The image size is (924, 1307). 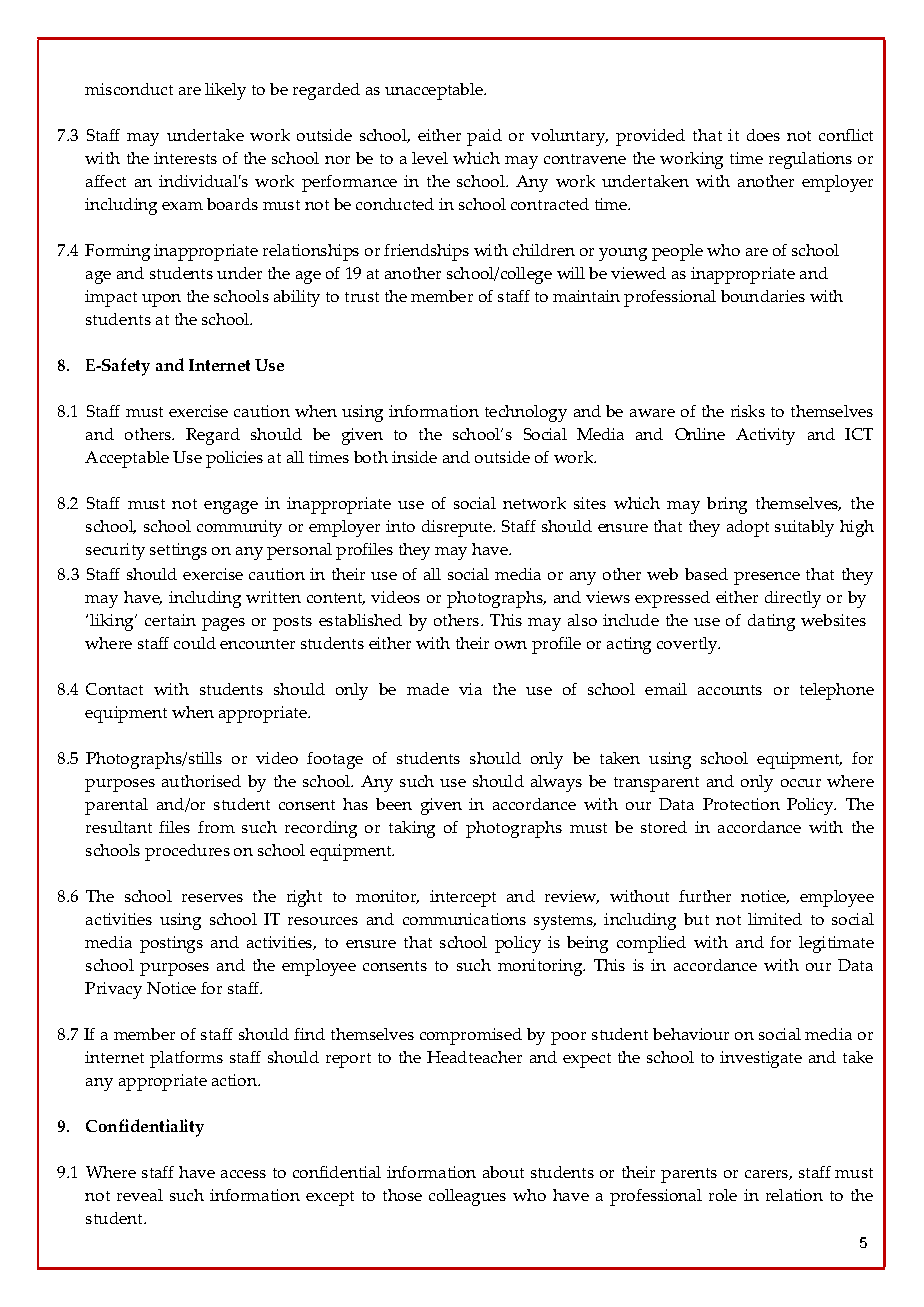 I want to click on does, so click(x=763, y=135).
